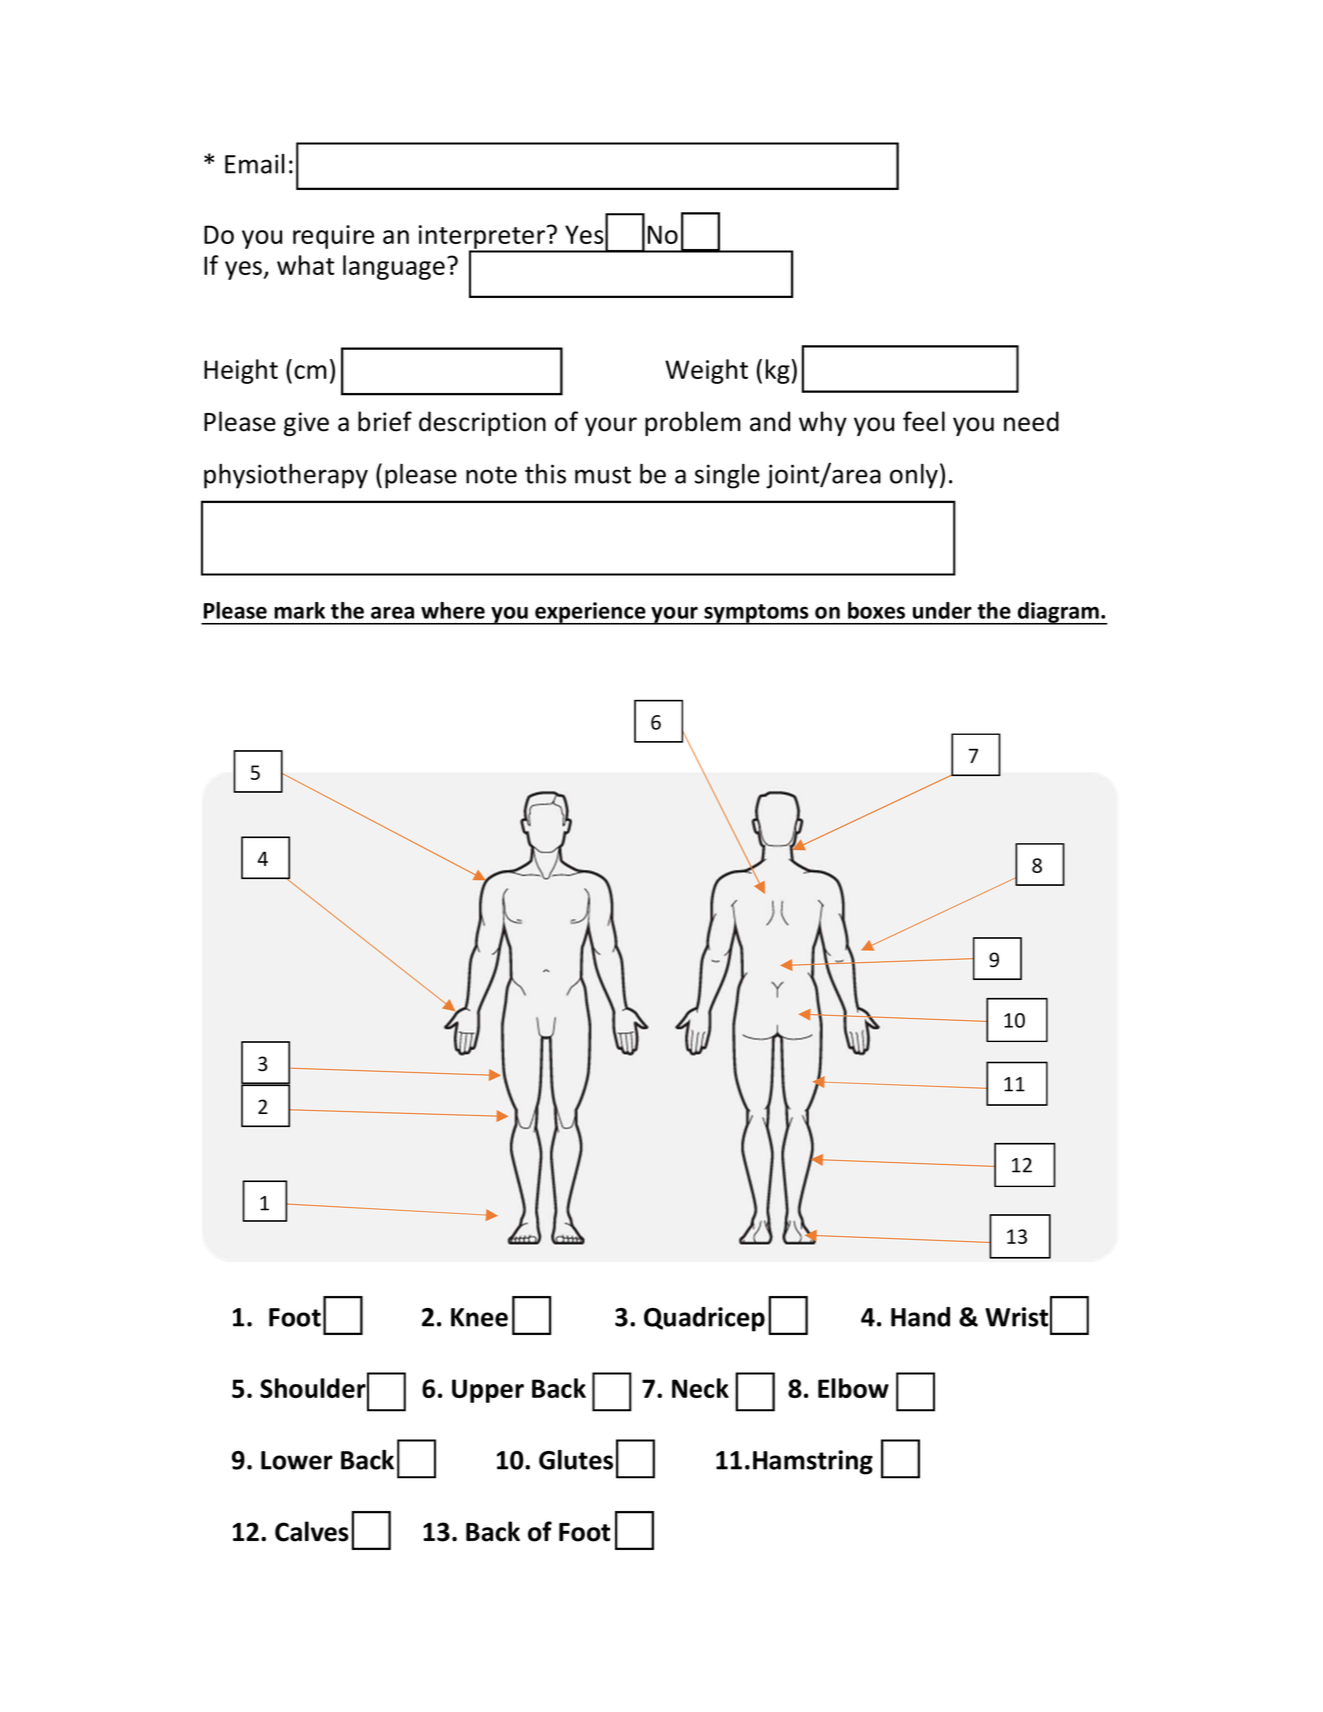 This screenshot has height=1712, width=1323. I want to click on Weight, so click(706, 371).
